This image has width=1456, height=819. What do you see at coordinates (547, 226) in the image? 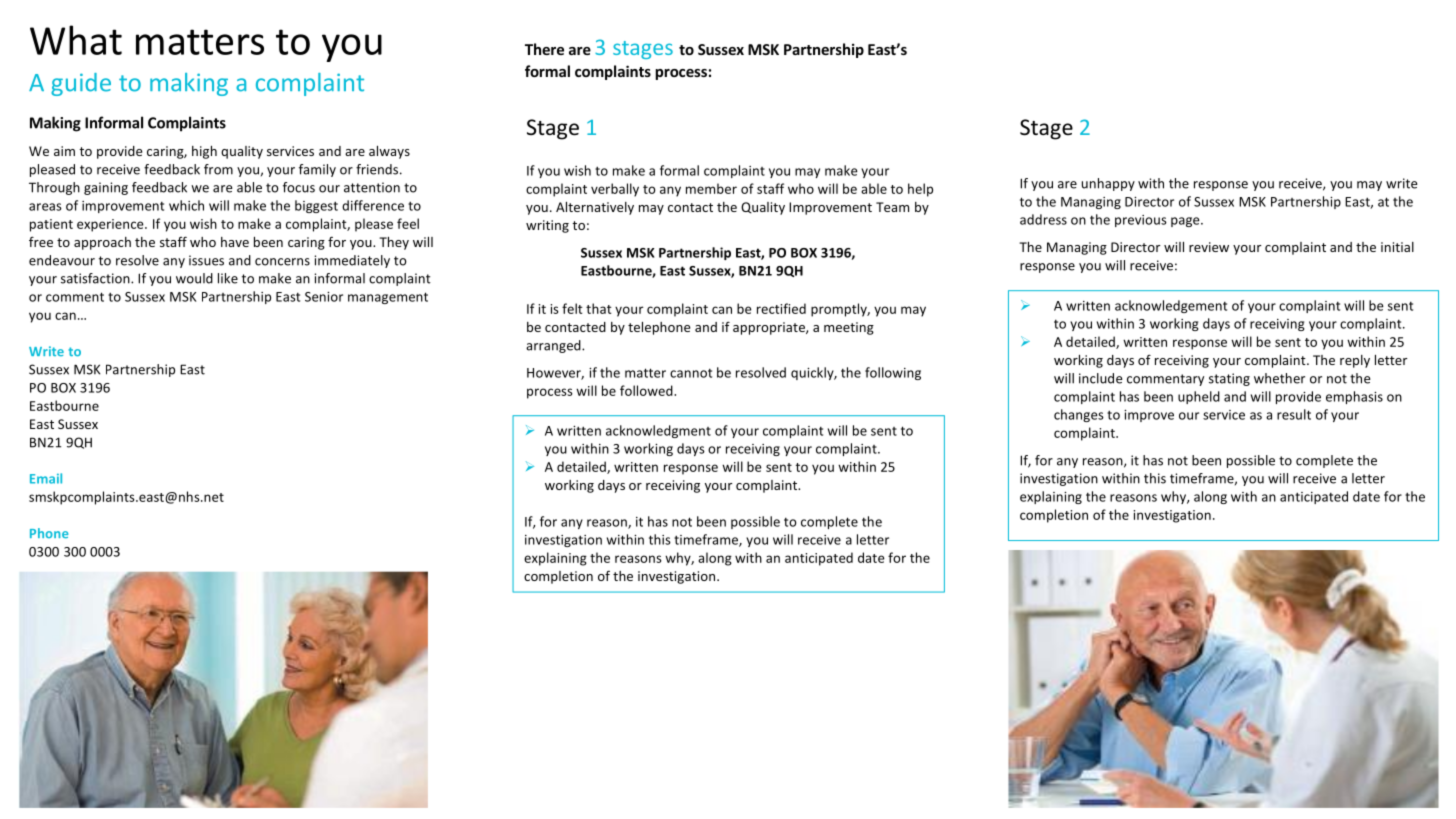
I see `writing` at bounding box center [547, 226].
